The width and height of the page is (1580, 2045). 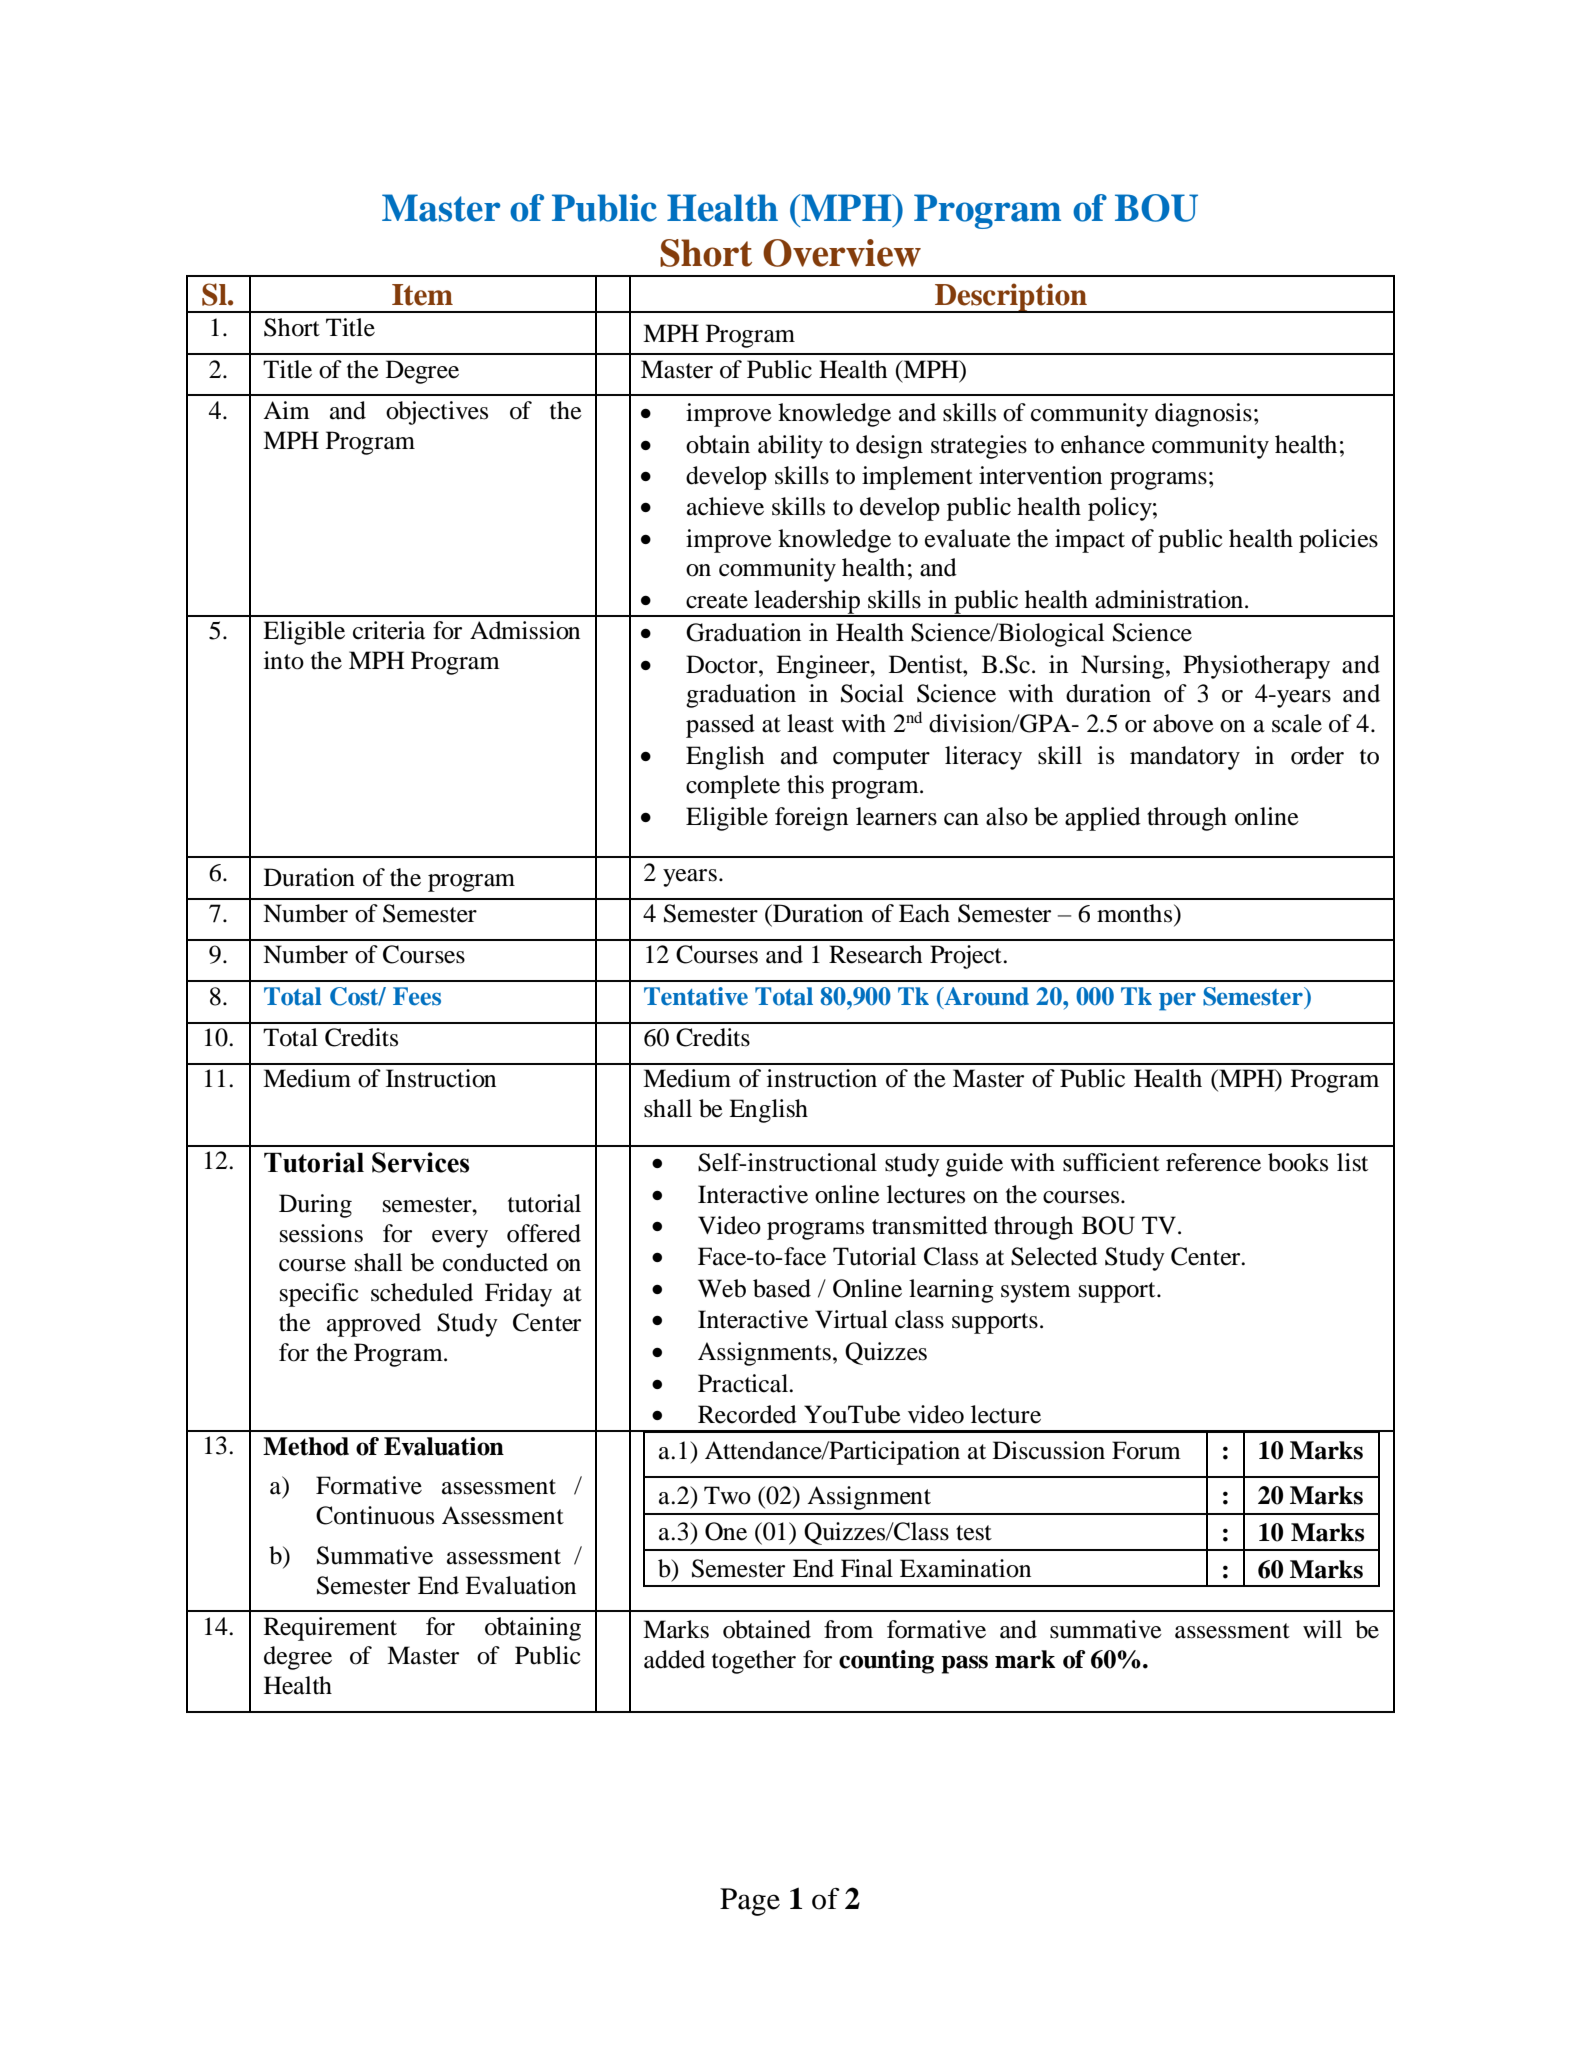 I want to click on Fees, so click(x=417, y=996).
